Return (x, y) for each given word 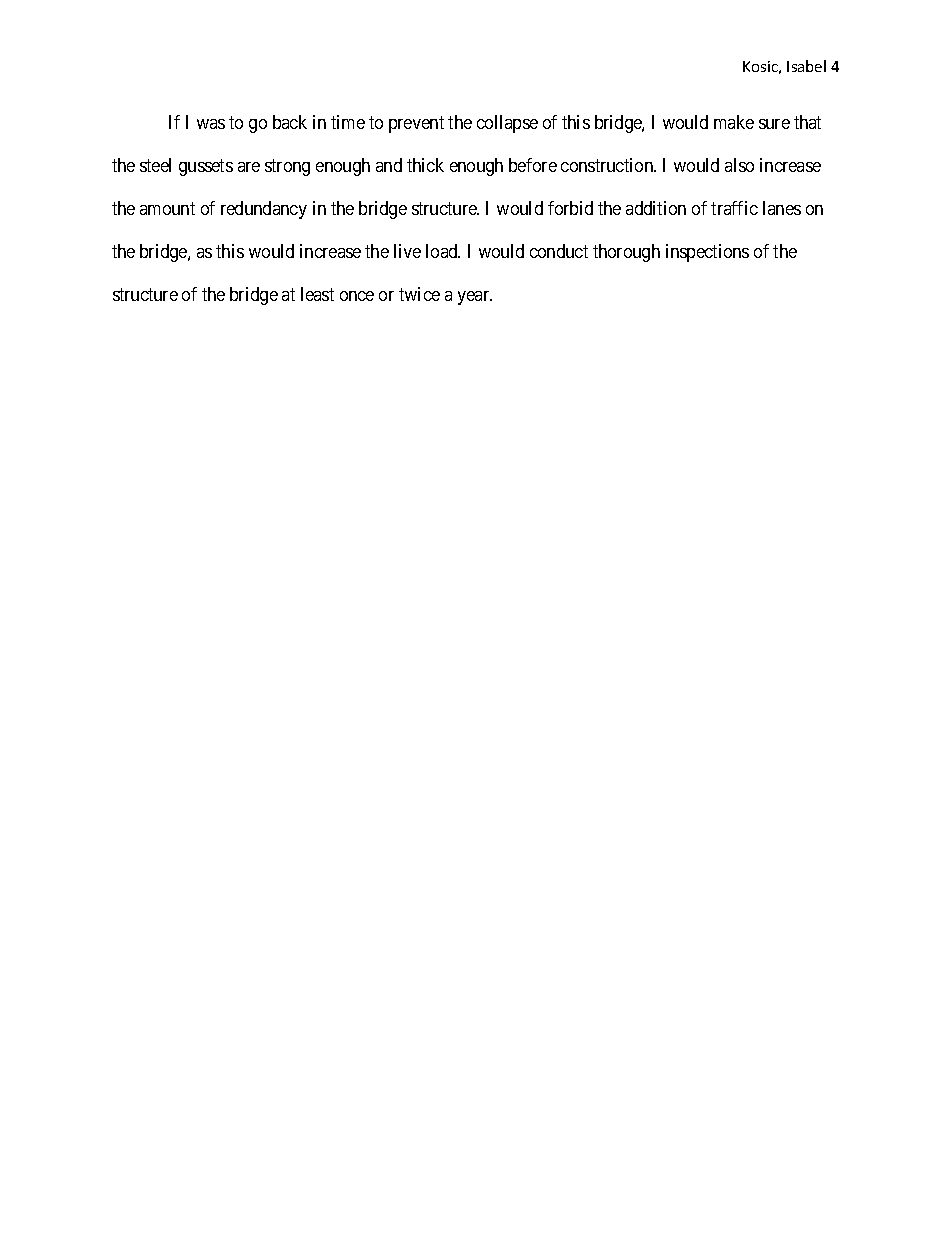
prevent (416, 124)
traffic (734, 208)
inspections (707, 253)
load (443, 251)
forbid (570, 208)
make (734, 122)
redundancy (264, 210)
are (249, 167)
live (407, 251)
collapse (507, 124)
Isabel (806, 66)
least (317, 294)
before (533, 165)
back (290, 122)
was (211, 124)
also (739, 165)
